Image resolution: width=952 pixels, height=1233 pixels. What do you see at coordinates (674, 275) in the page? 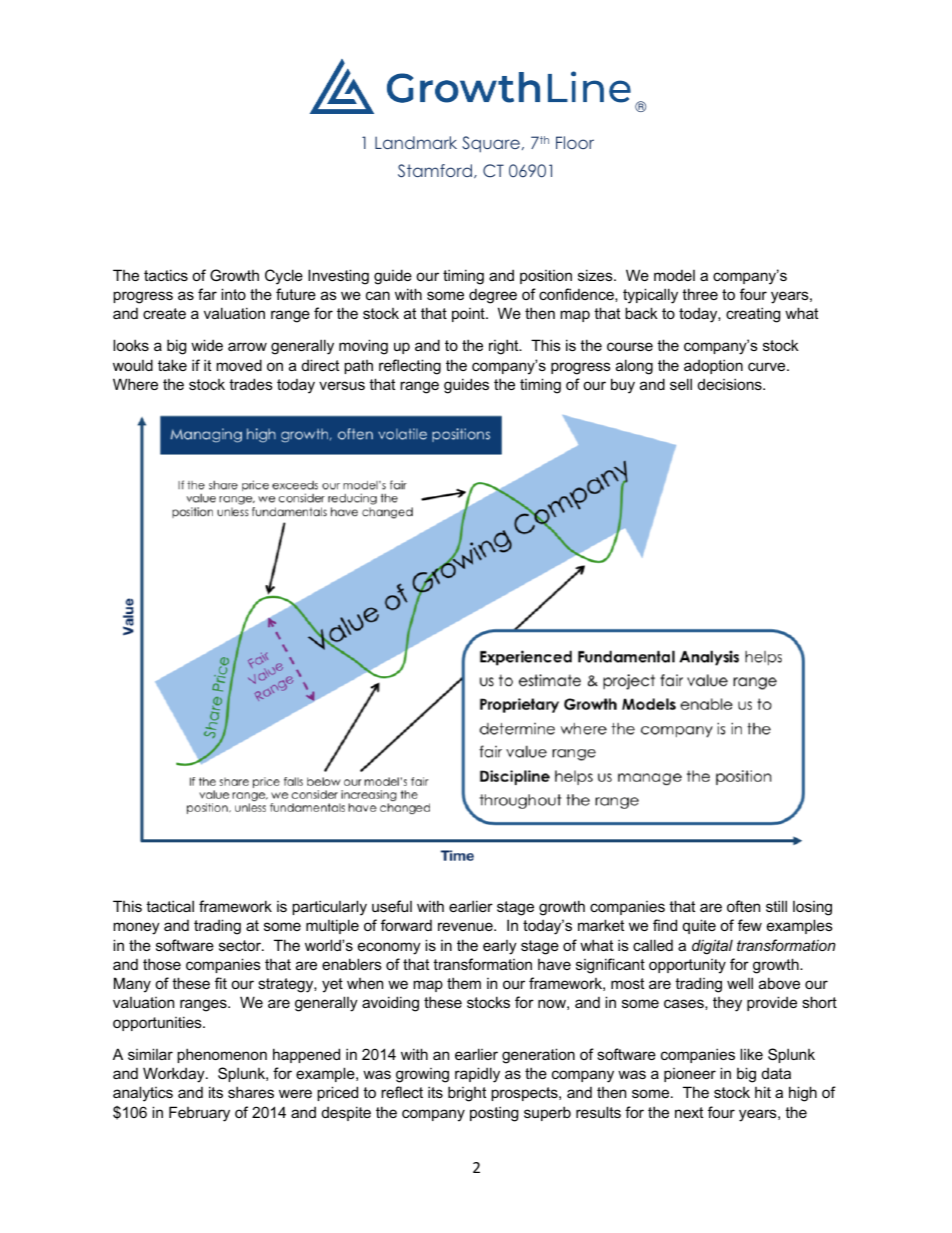
I see `model` at bounding box center [674, 275].
